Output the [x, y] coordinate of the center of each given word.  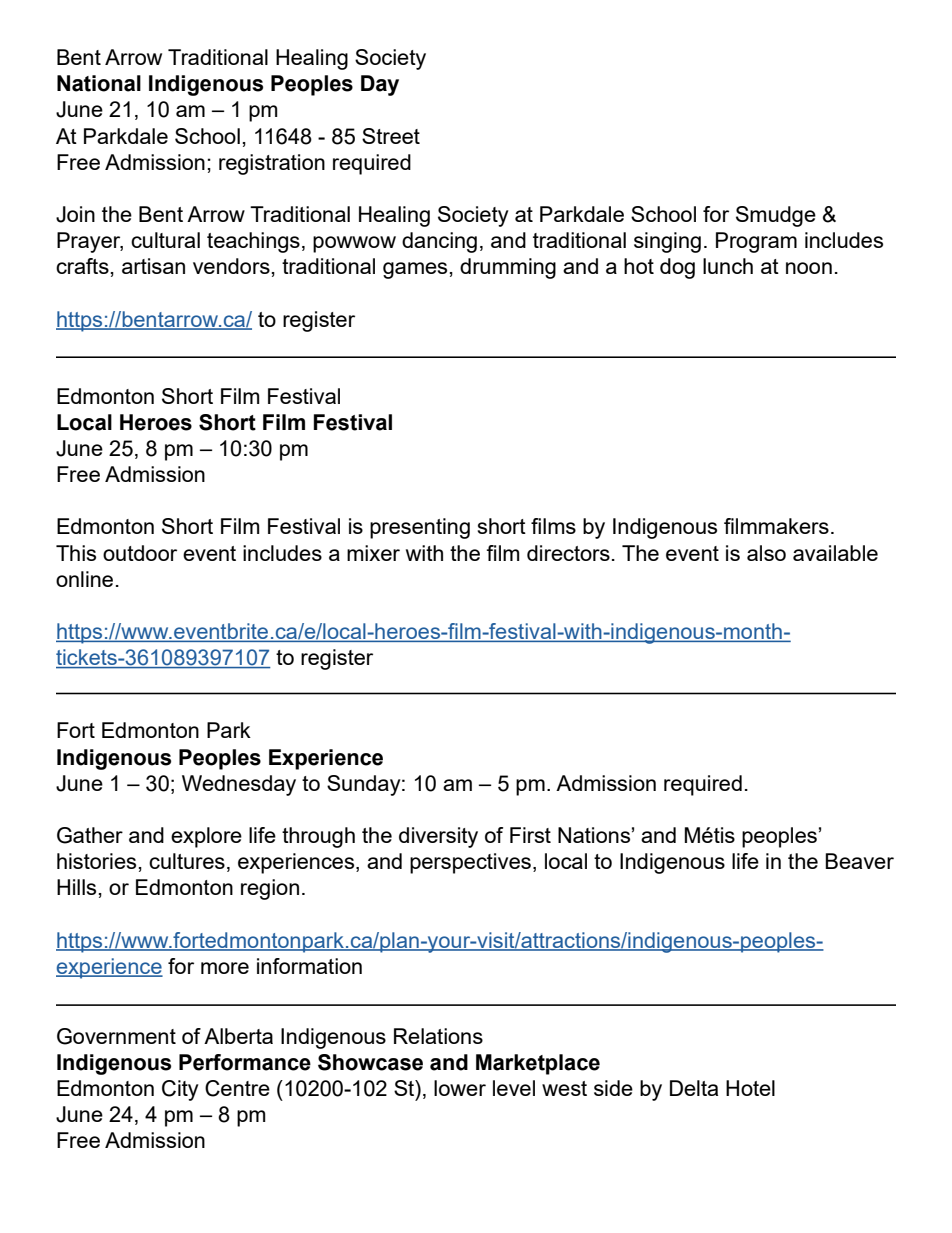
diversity [438, 837]
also [766, 553]
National [99, 83]
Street [391, 136]
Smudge [776, 216]
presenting [420, 528]
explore [206, 837]
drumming [508, 268]
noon [809, 268]
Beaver [859, 861]
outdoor [140, 553]
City [180, 1090]
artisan [153, 266]
